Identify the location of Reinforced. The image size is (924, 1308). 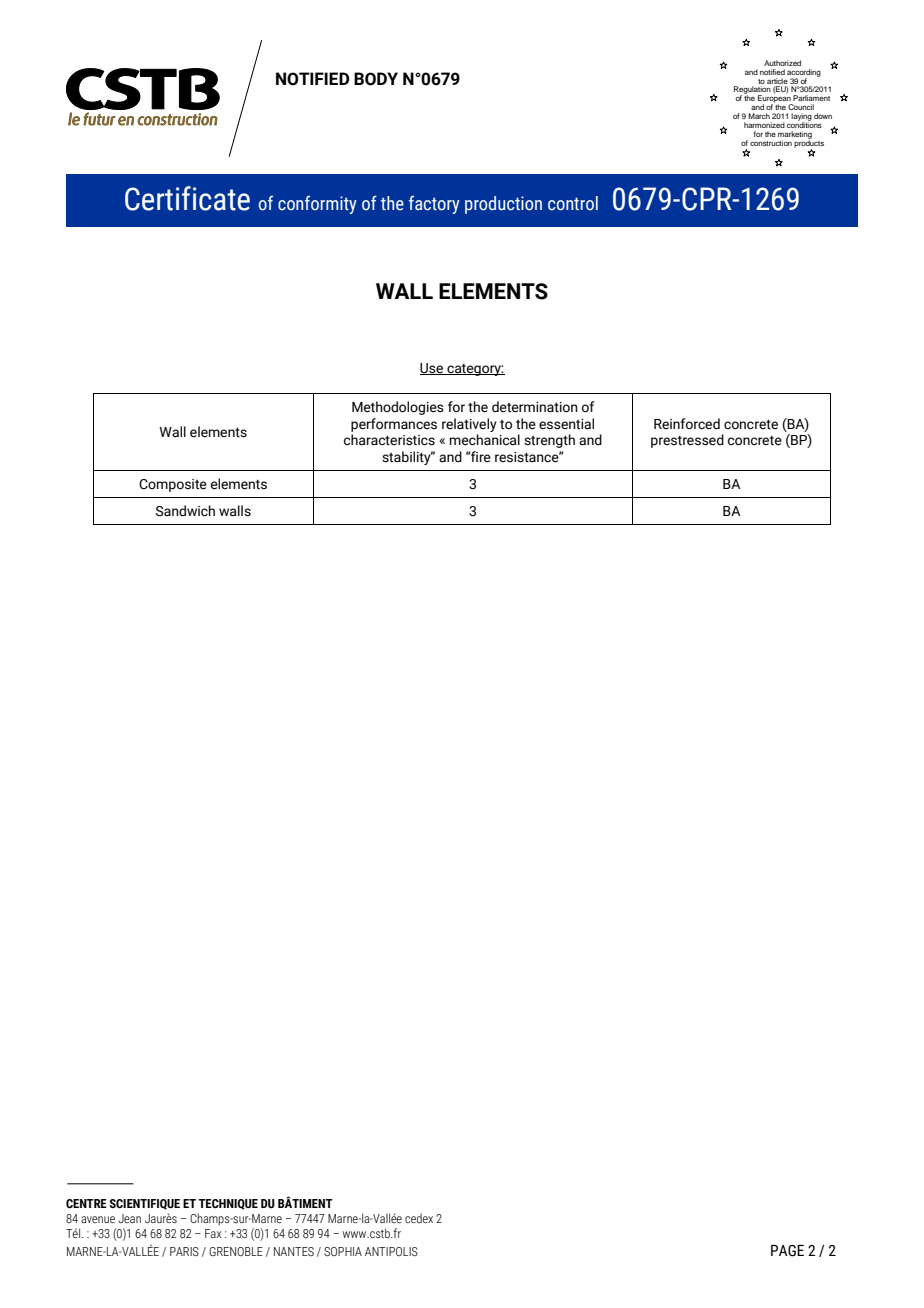
(687, 424).
